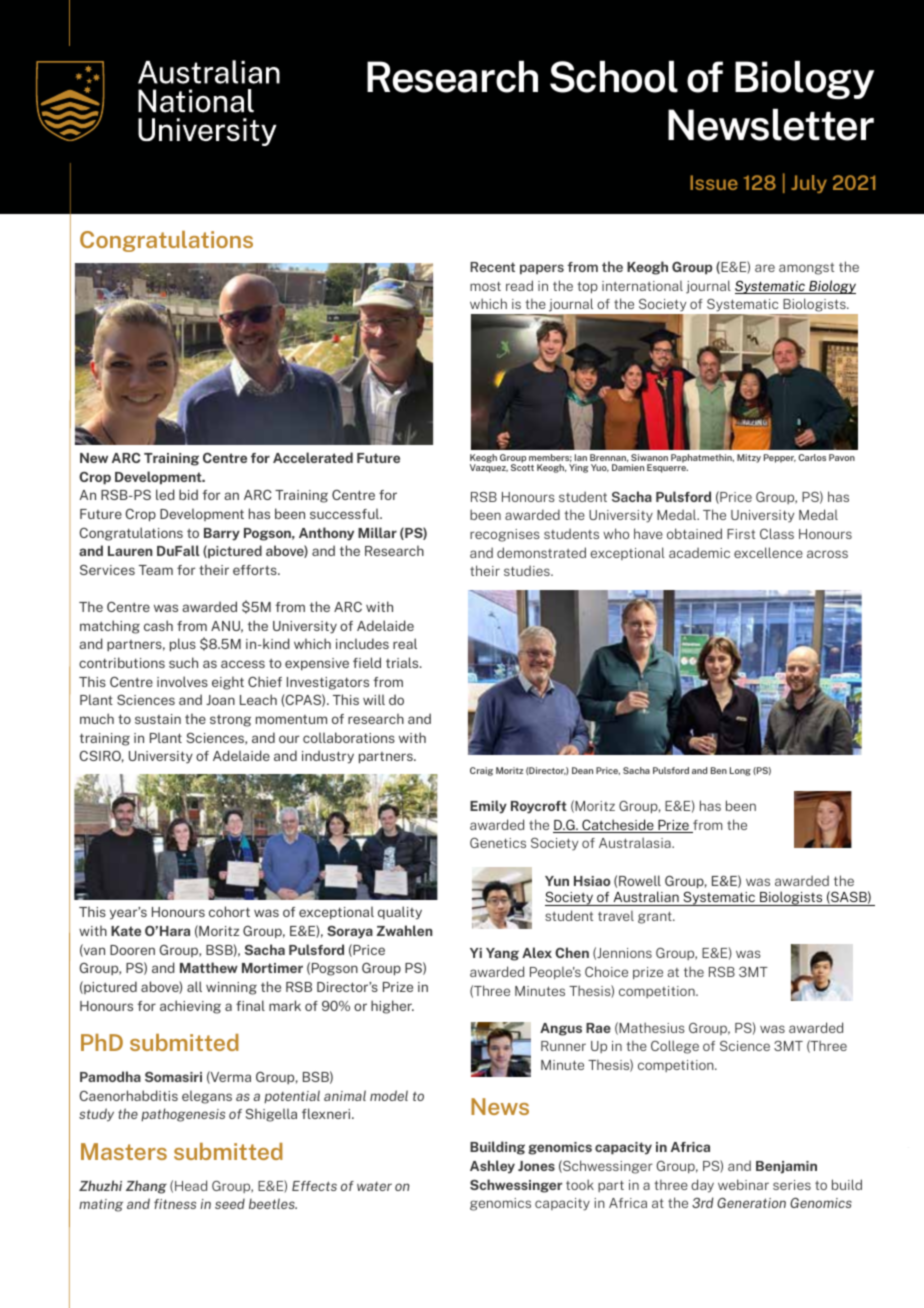 The width and height of the document is (924, 1308). I want to click on Head, so click(191, 1185).
